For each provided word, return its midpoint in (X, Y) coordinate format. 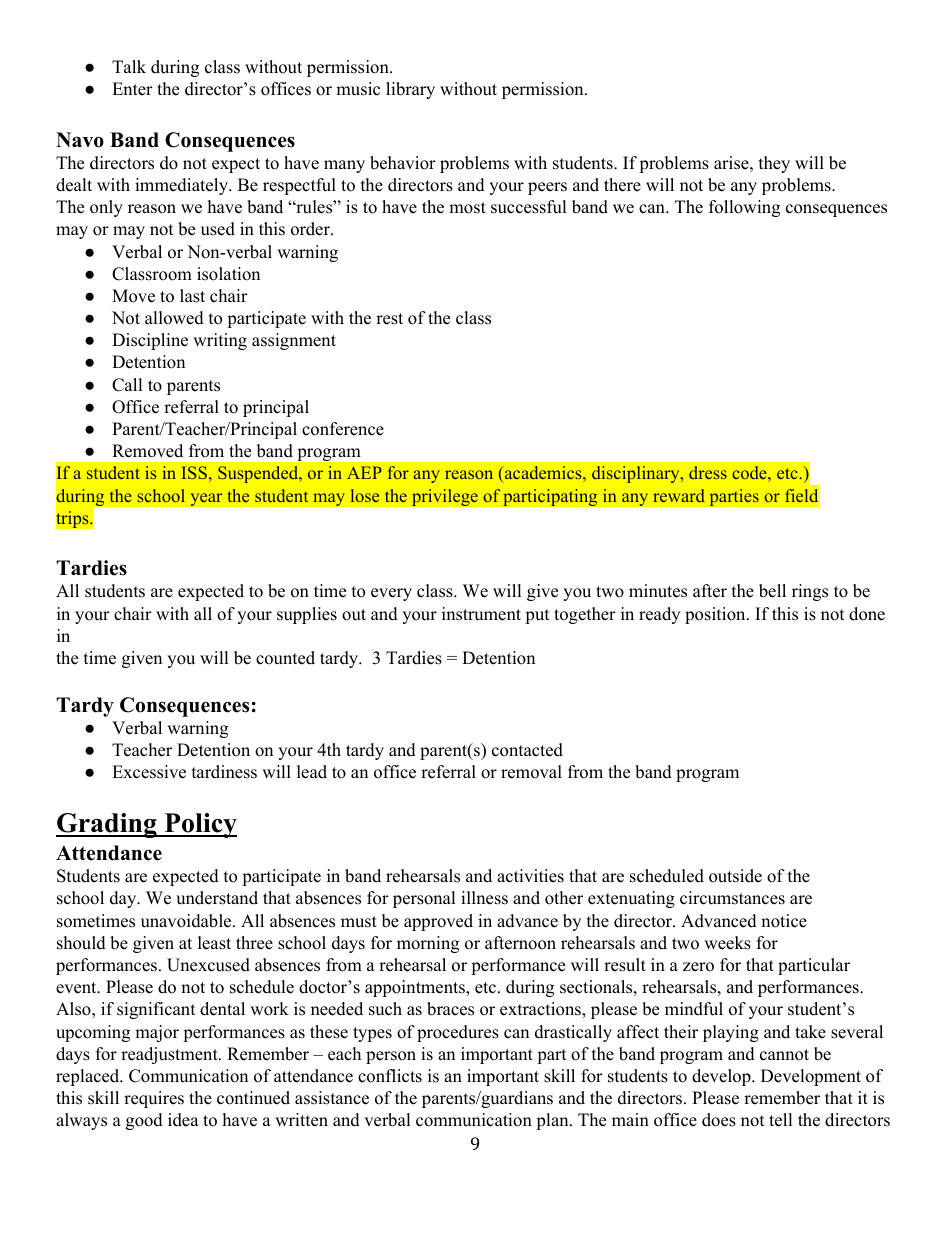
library (410, 90)
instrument (481, 614)
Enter (132, 89)
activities (530, 876)
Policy (199, 825)
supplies (307, 615)
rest (389, 319)
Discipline (150, 341)
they (774, 164)
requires (154, 1099)
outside (735, 876)
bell (772, 591)
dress (708, 472)
